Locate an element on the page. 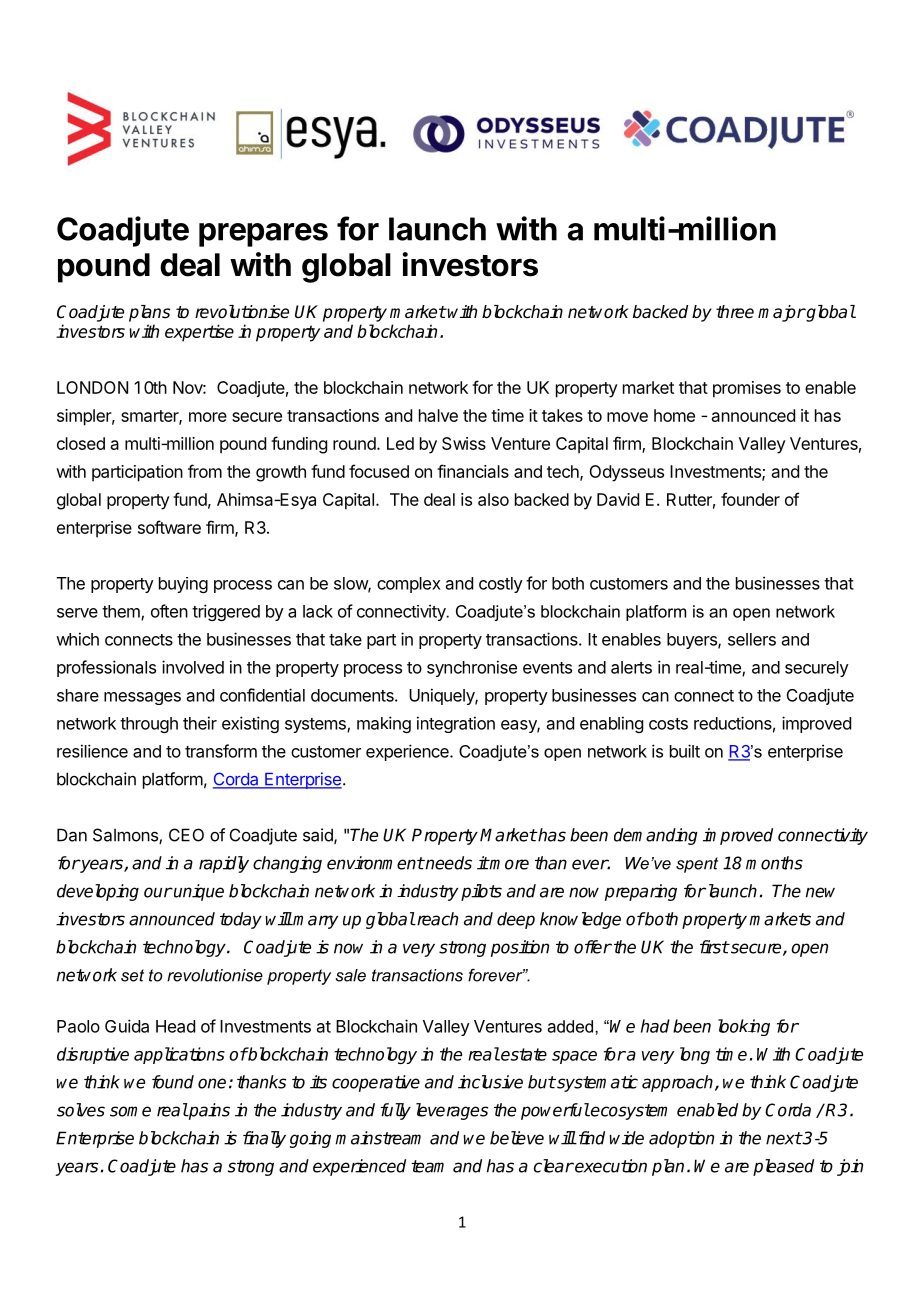 Image resolution: width=924 pixels, height=1308 pixels. believe is located at coordinates (517, 1138).
